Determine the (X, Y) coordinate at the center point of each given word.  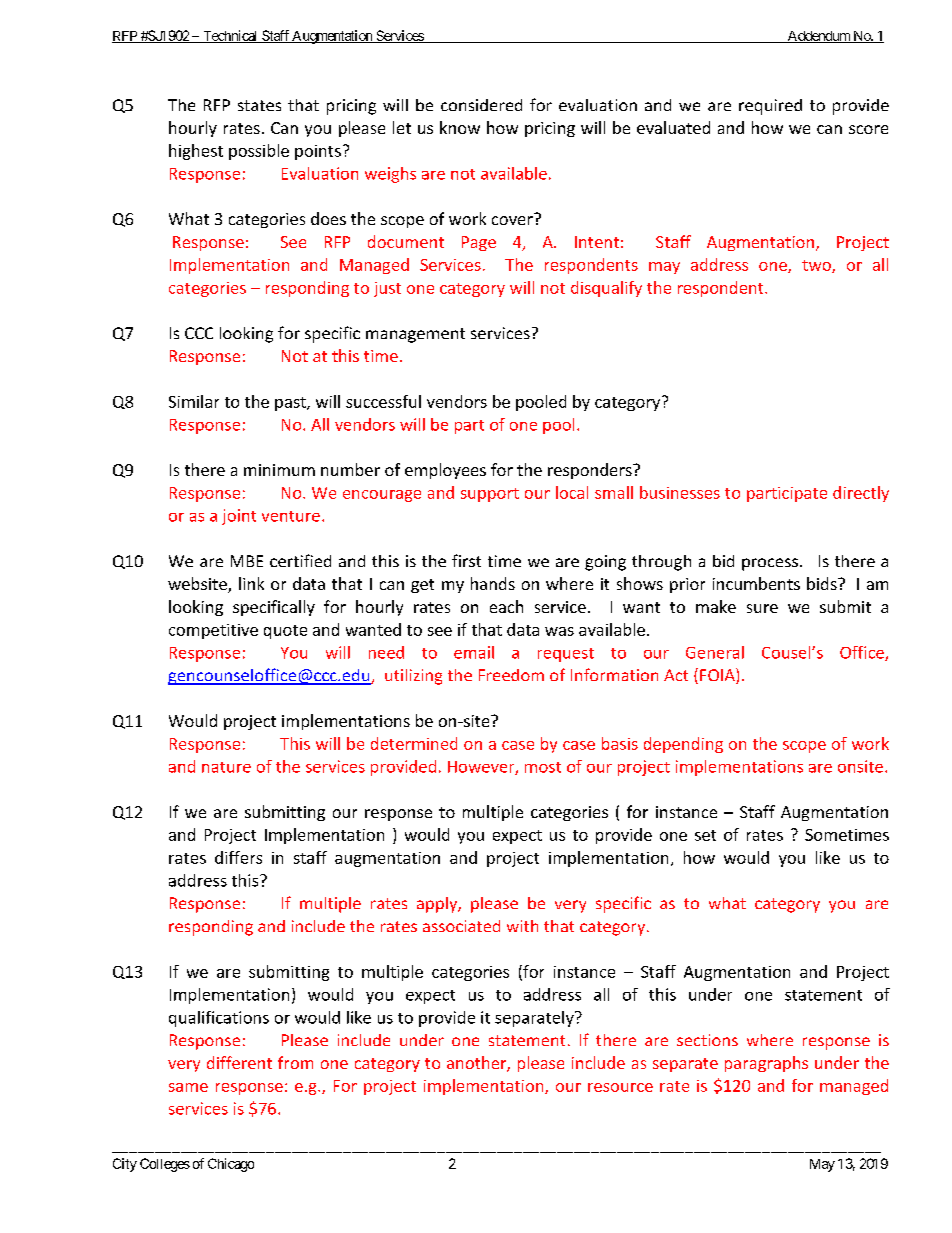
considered (481, 105)
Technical (230, 36)
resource (620, 1087)
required (770, 107)
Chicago (231, 1165)
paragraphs (766, 1064)
